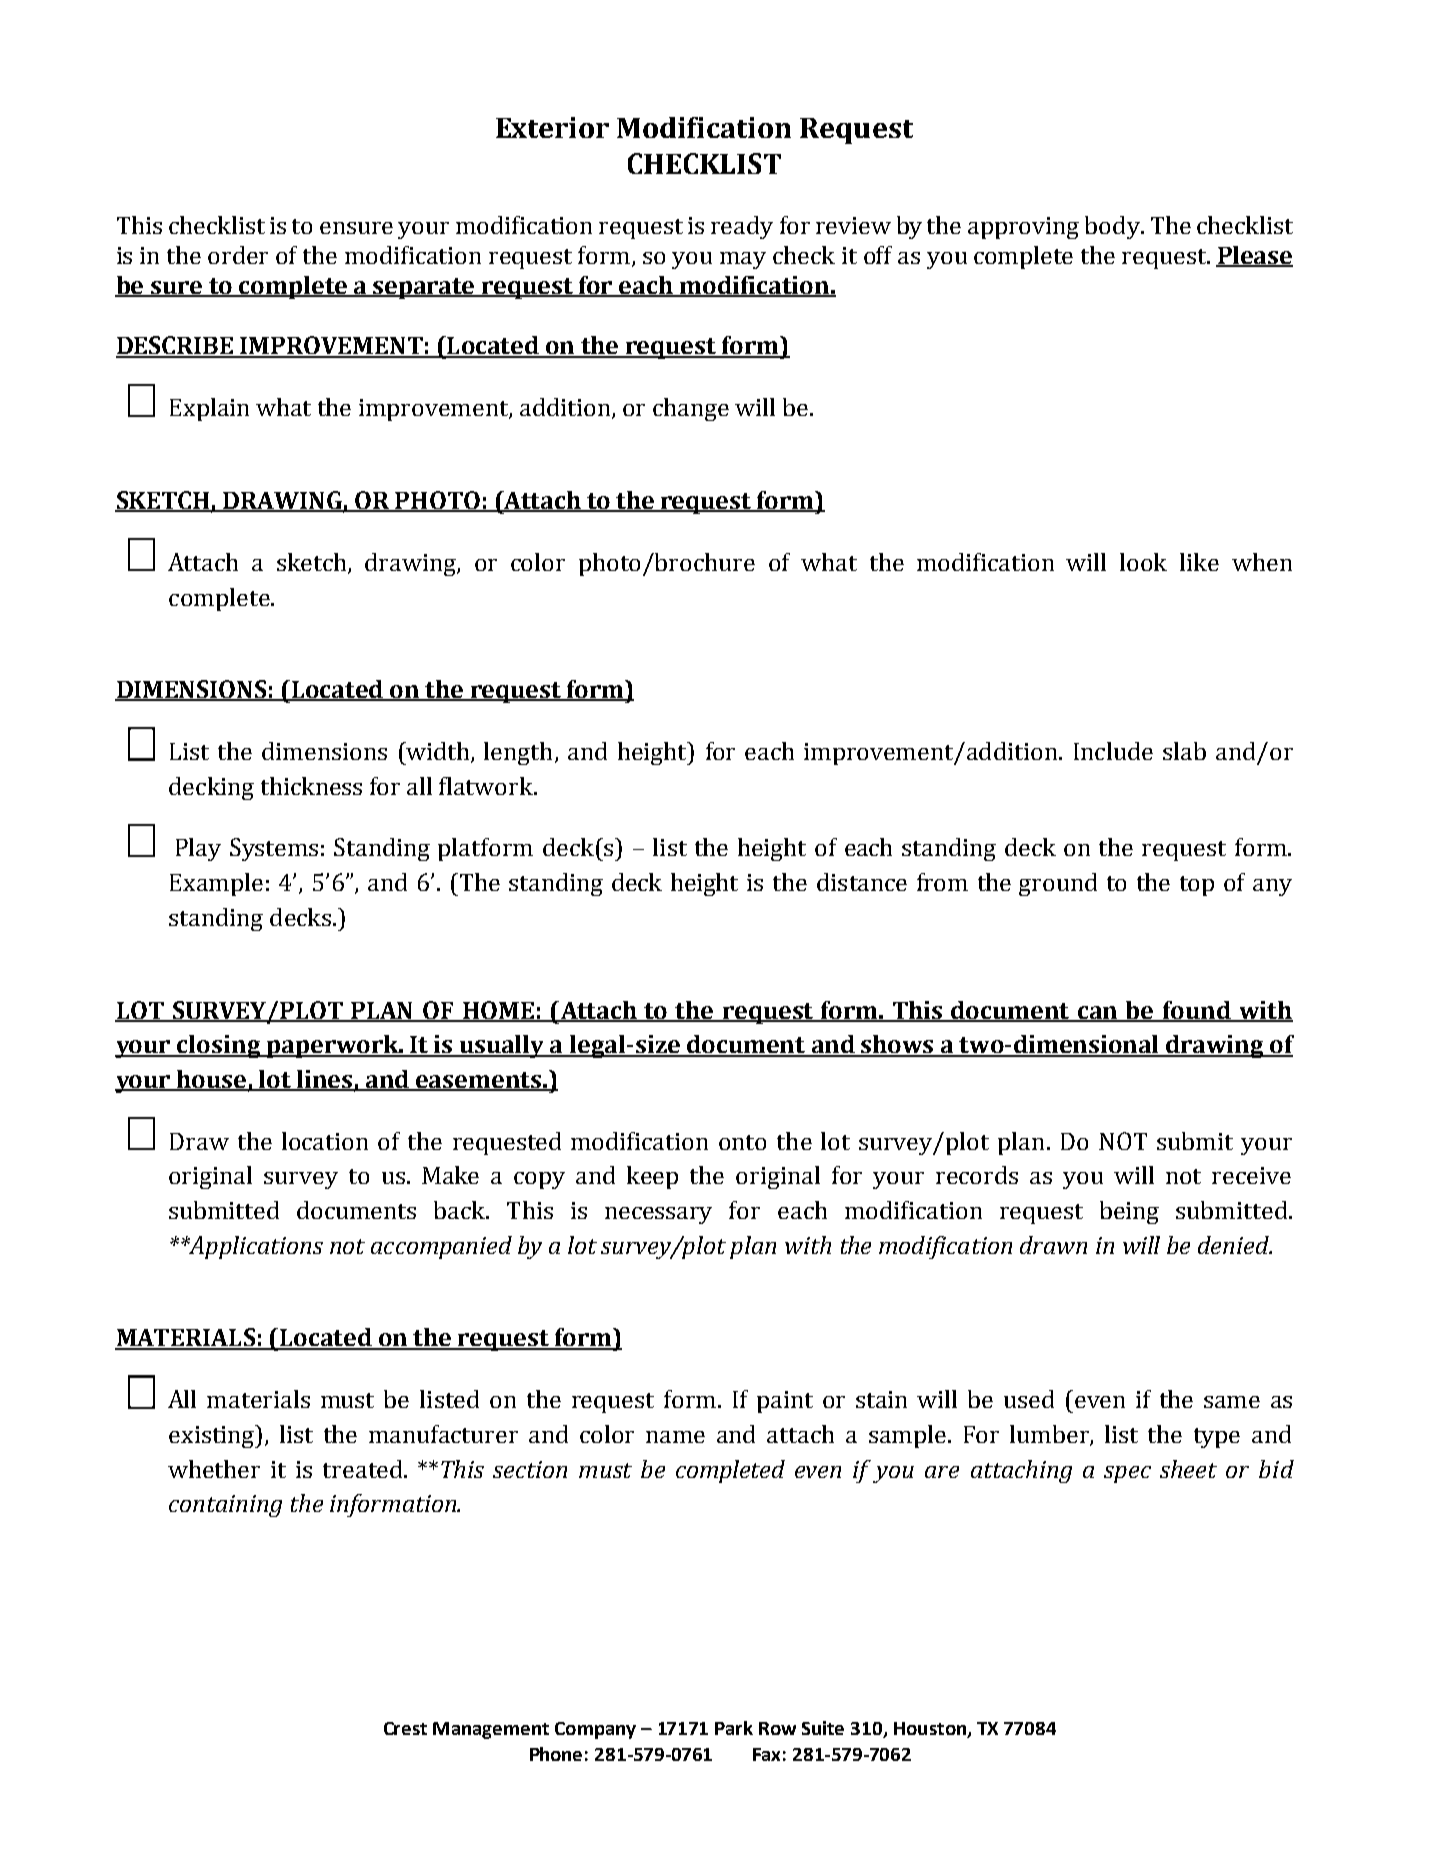 This image has width=1429, height=1850. What do you see at coordinates (1197, 886) in the image?
I see `top` at bounding box center [1197, 886].
